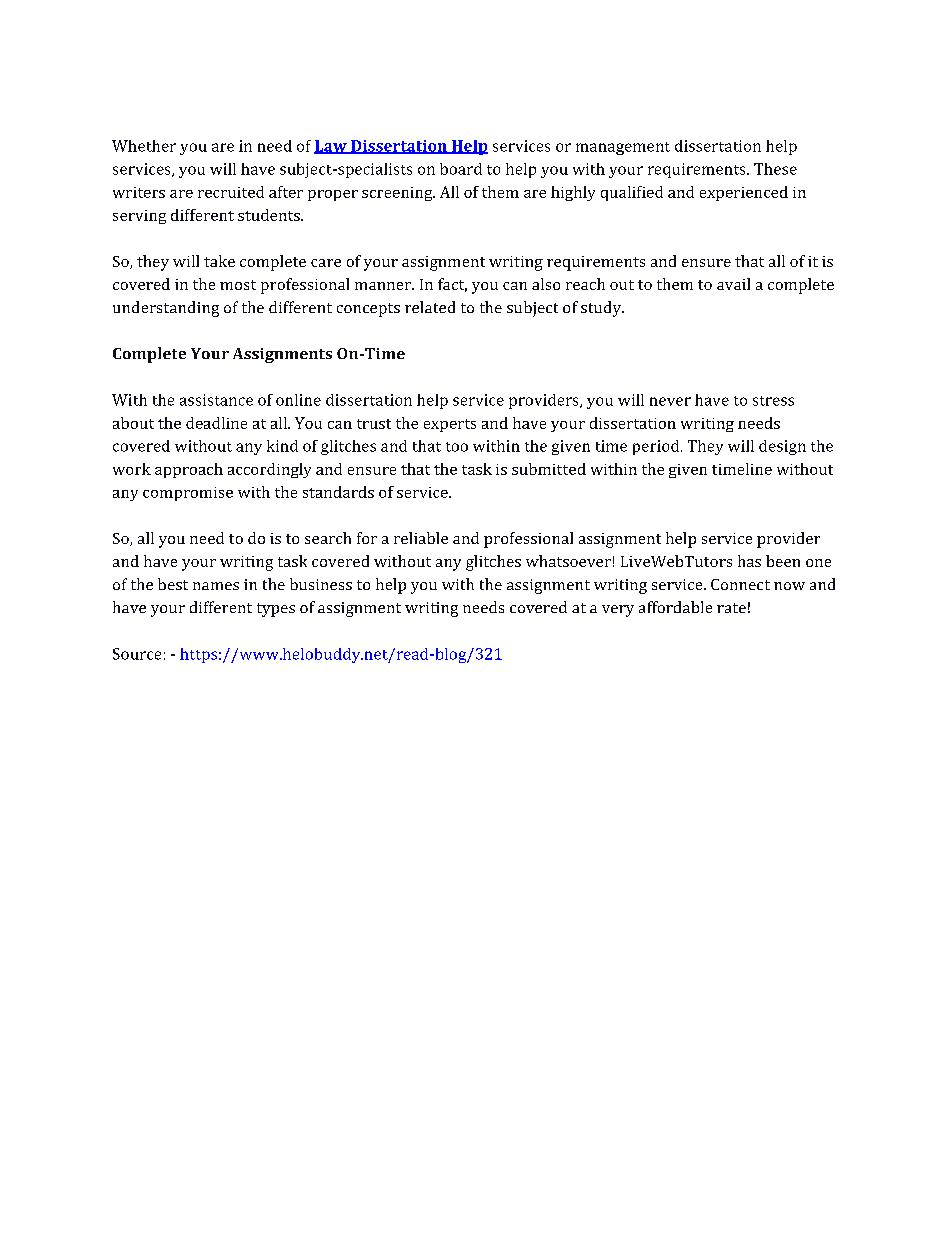 This screenshot has height=1233, width=952. Describe the element at coordinates (618, 611) in the screenshot. I see `very` at that location.
